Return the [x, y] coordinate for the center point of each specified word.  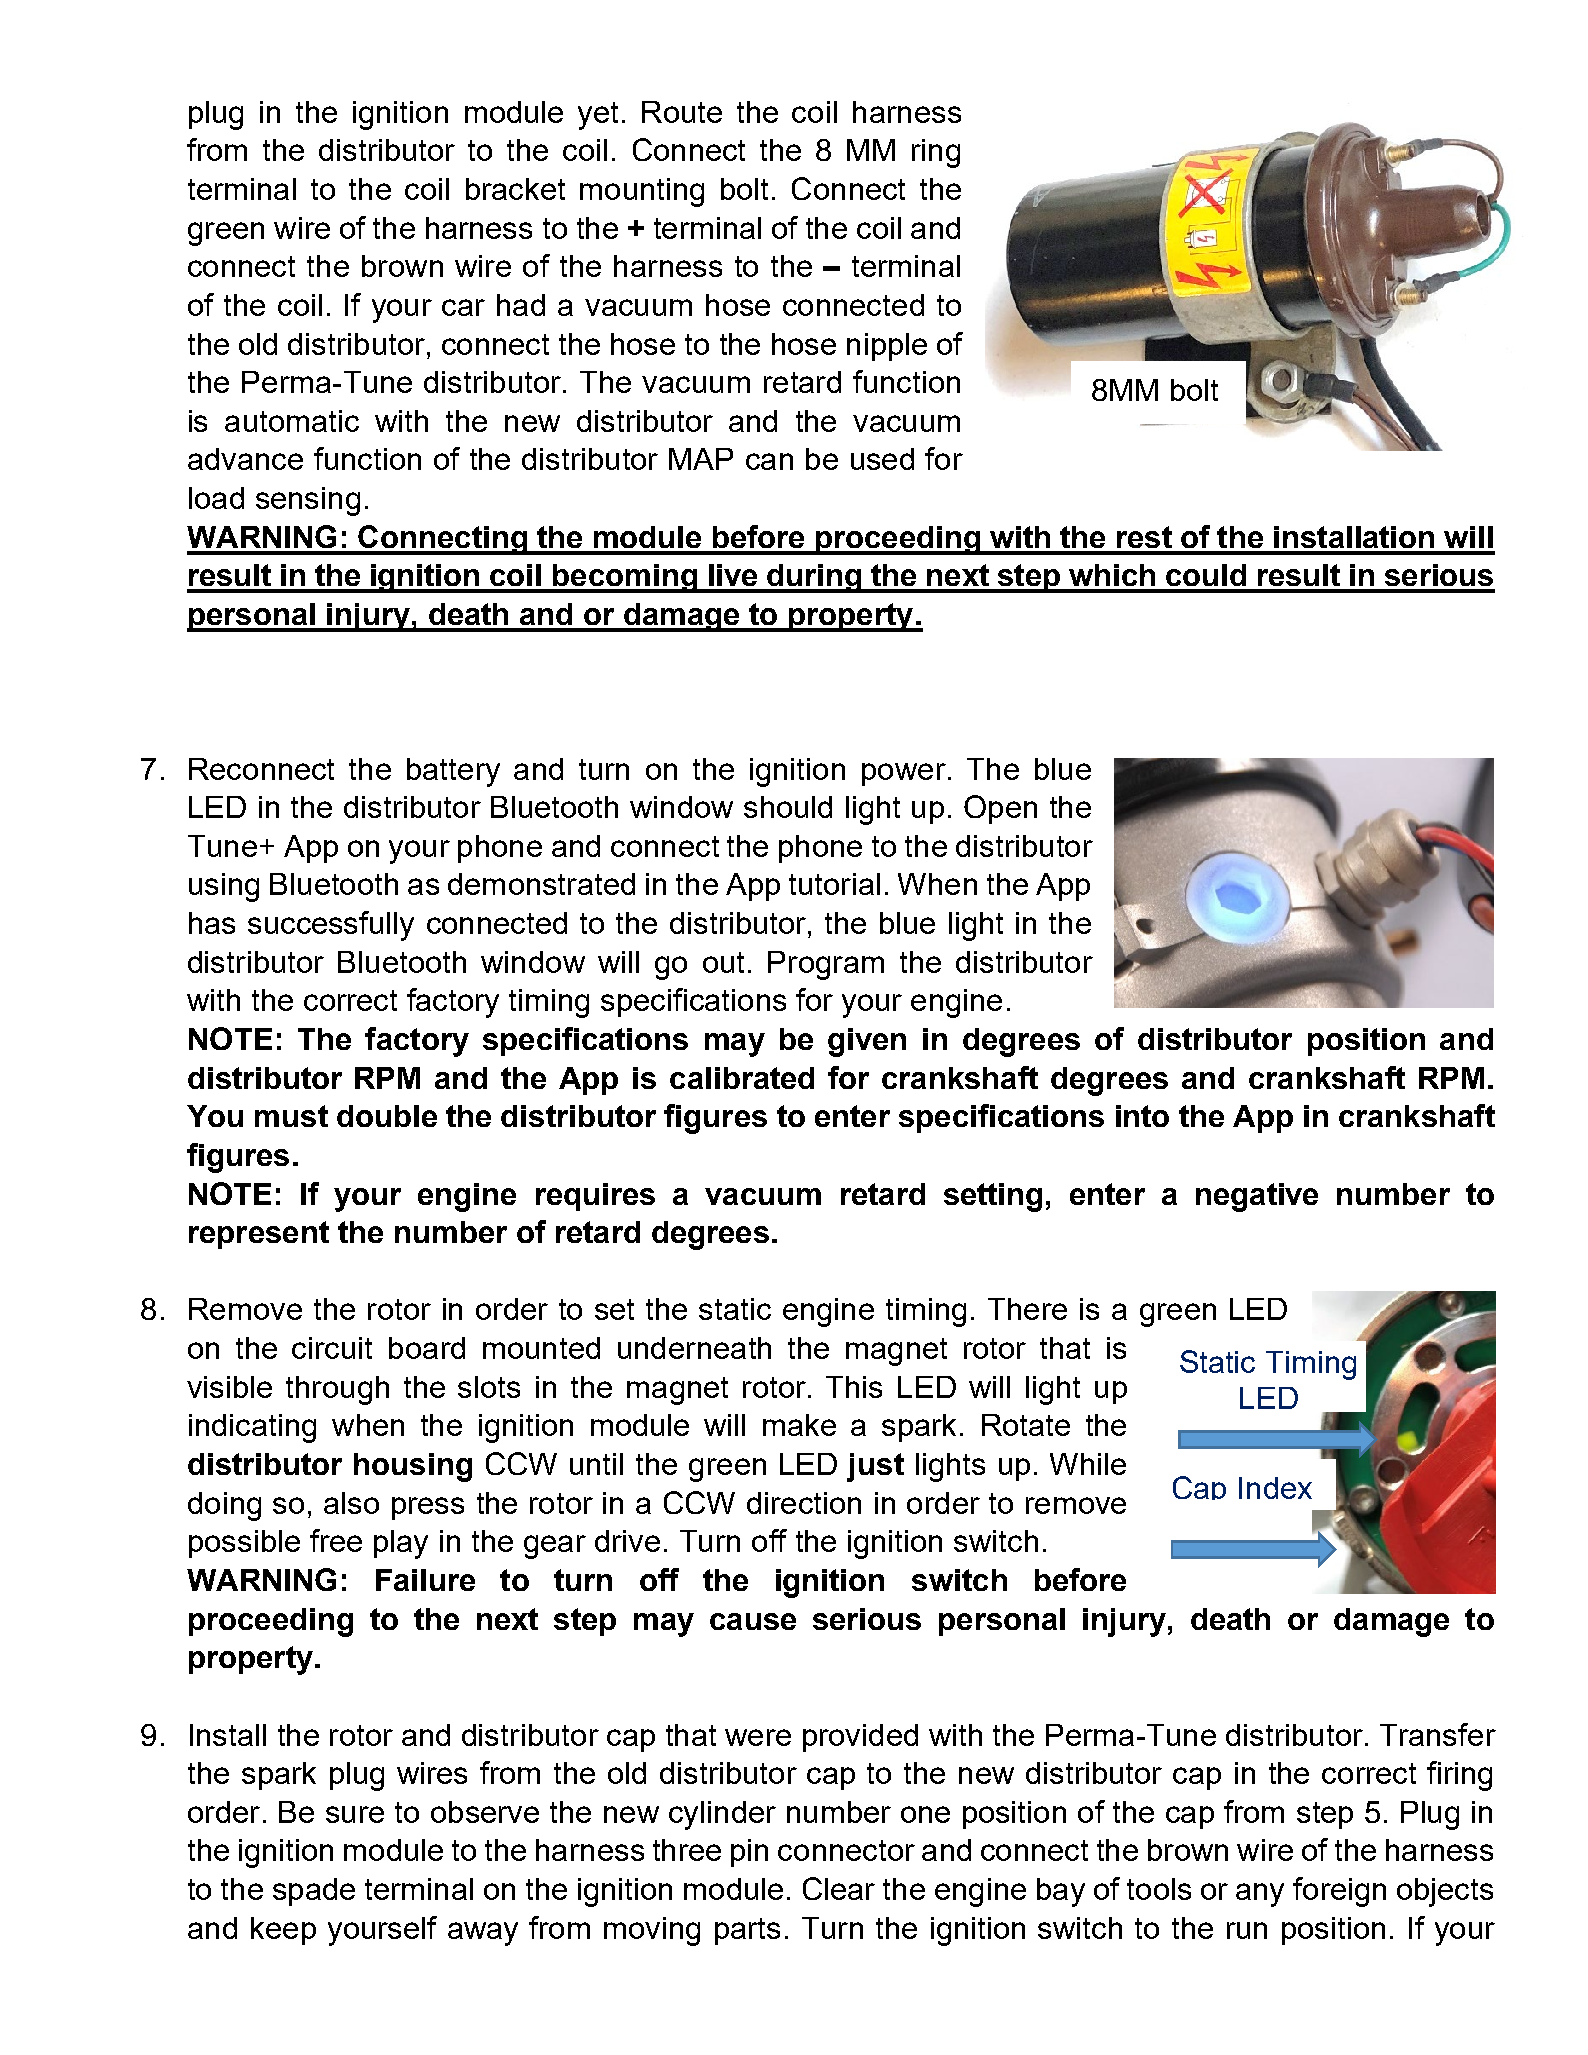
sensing [308, 501]
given [867, 1042]
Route [682, 112]
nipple [887, 347]
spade [314, 1892]
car [463, 307]
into [1142, 1116]
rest [1144, 537]
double [387, 1116]
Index [1275, 1488]
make [799, 1425]
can [769, 461]
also [351, 1503]
